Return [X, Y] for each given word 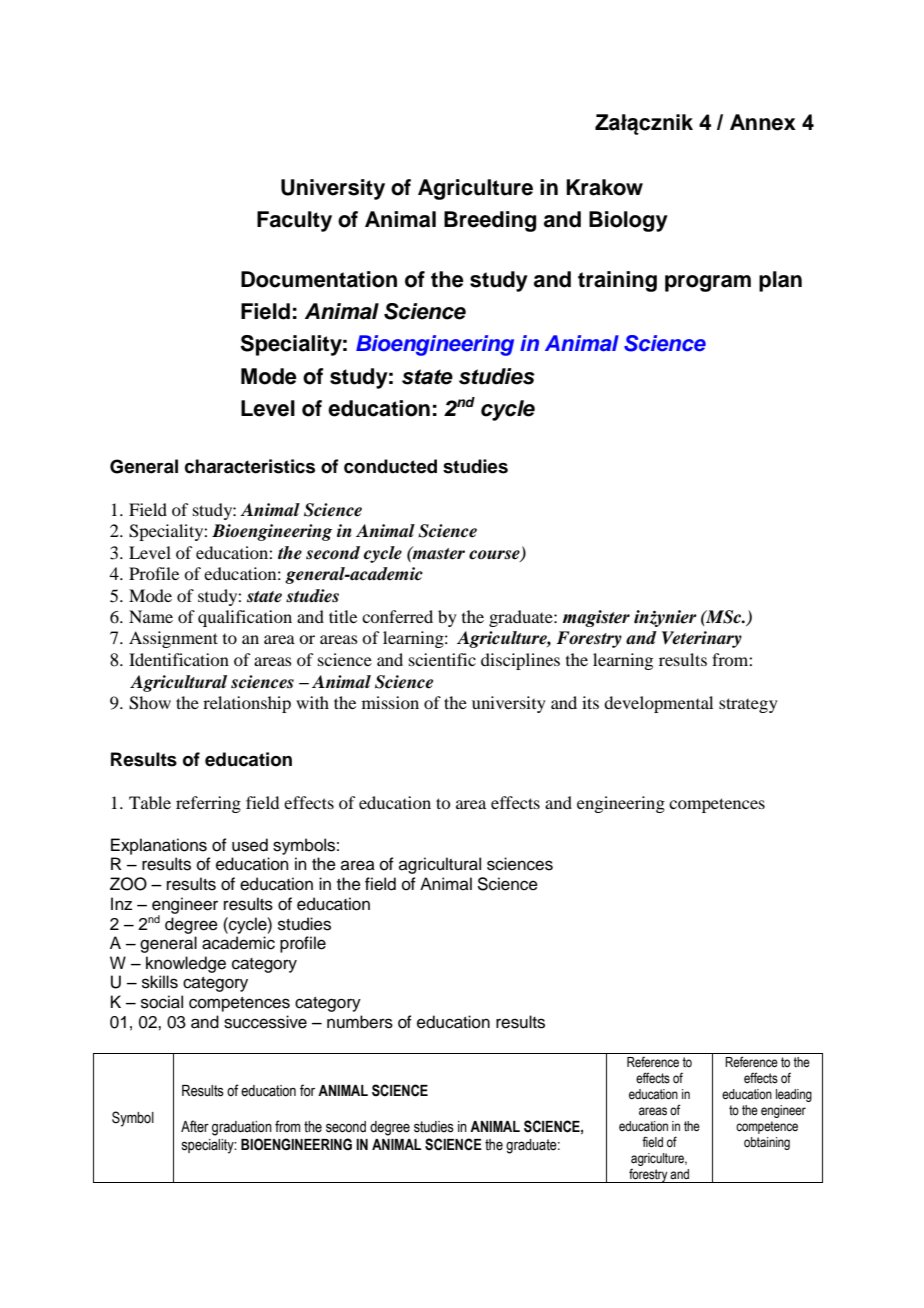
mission [390, 702]
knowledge [186, 964]
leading [794, 1095]
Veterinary [702, 639]
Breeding [490, 221]
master [438, 553]
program [708, 283]
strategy [748, 705]
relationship [247, 704]
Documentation [319, 279]
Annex [763, 122]
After [195, 1126]
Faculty [294, 221]
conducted [390, 466]
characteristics [250, 466]
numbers [360, 1022]
